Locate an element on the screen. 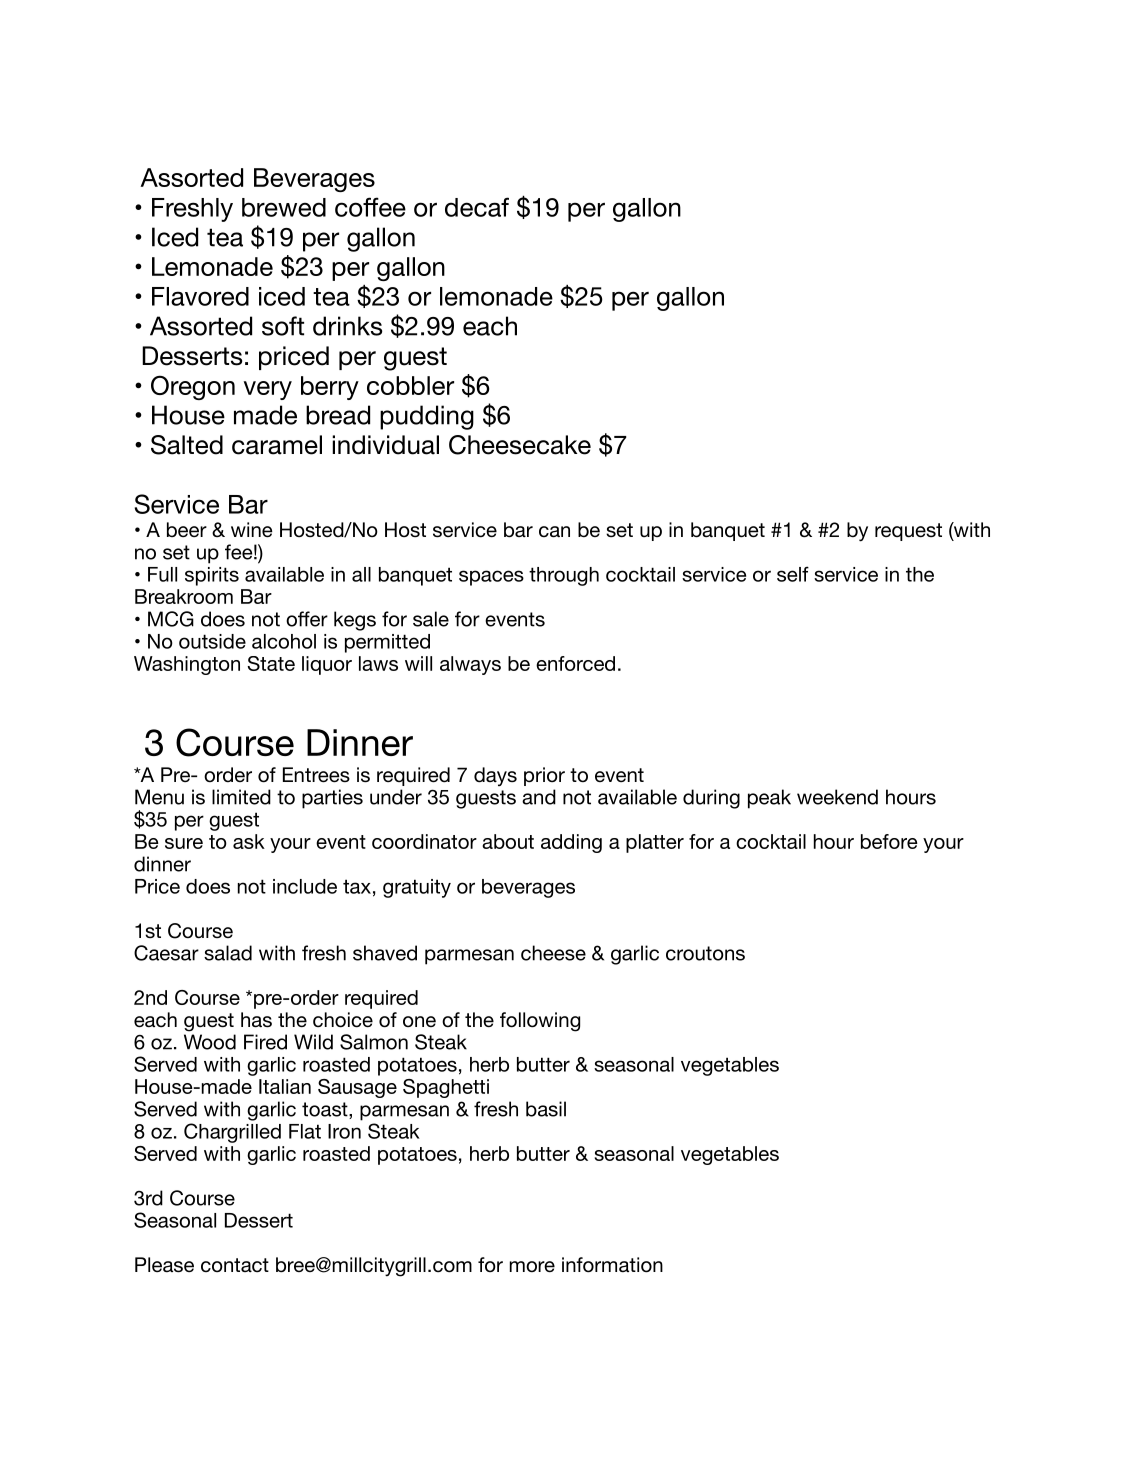 Image resolution: width=1136 pixels, height=1470 pixels. can is located at coordinates (554, 532).
